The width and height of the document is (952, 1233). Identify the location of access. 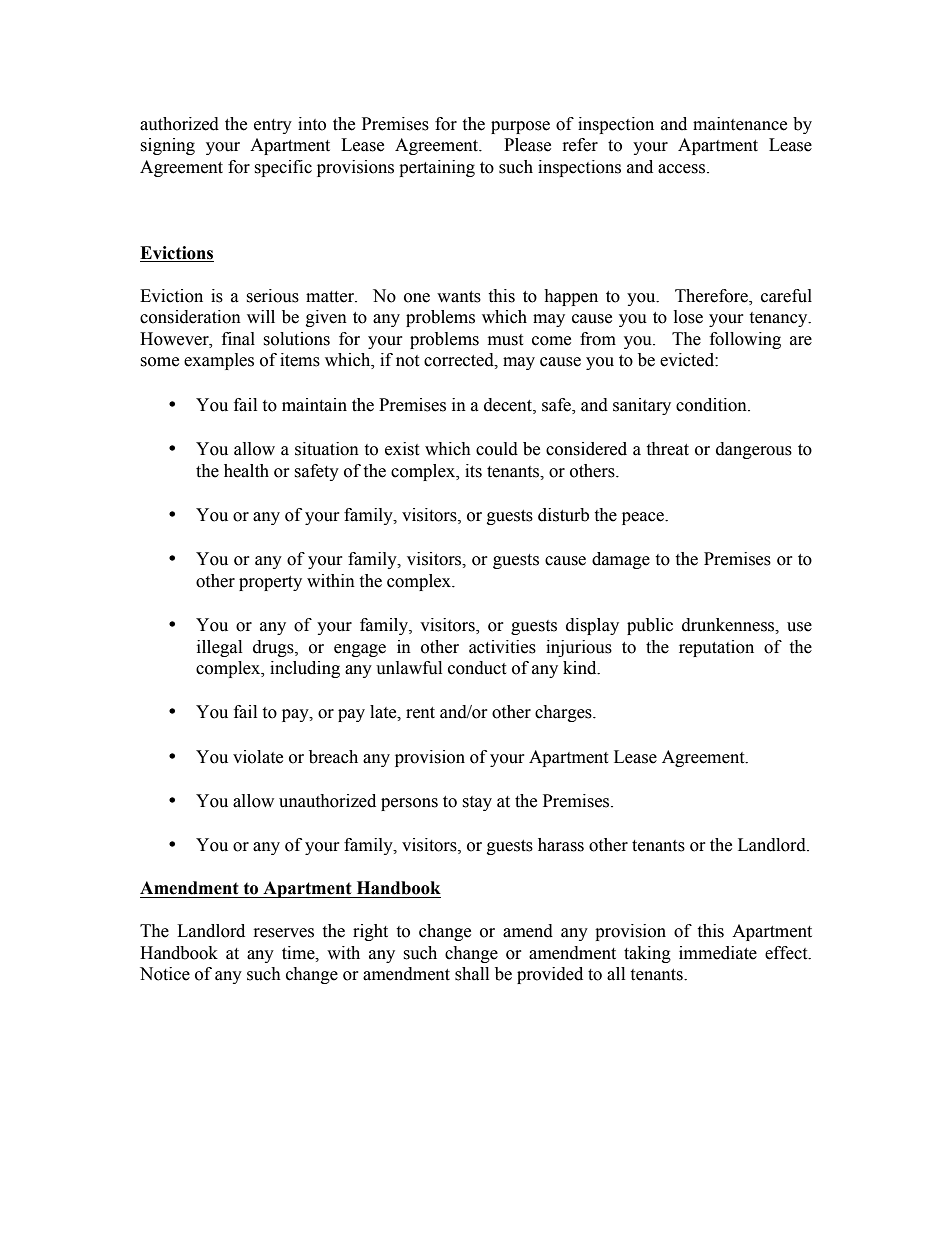
(683, 169).
